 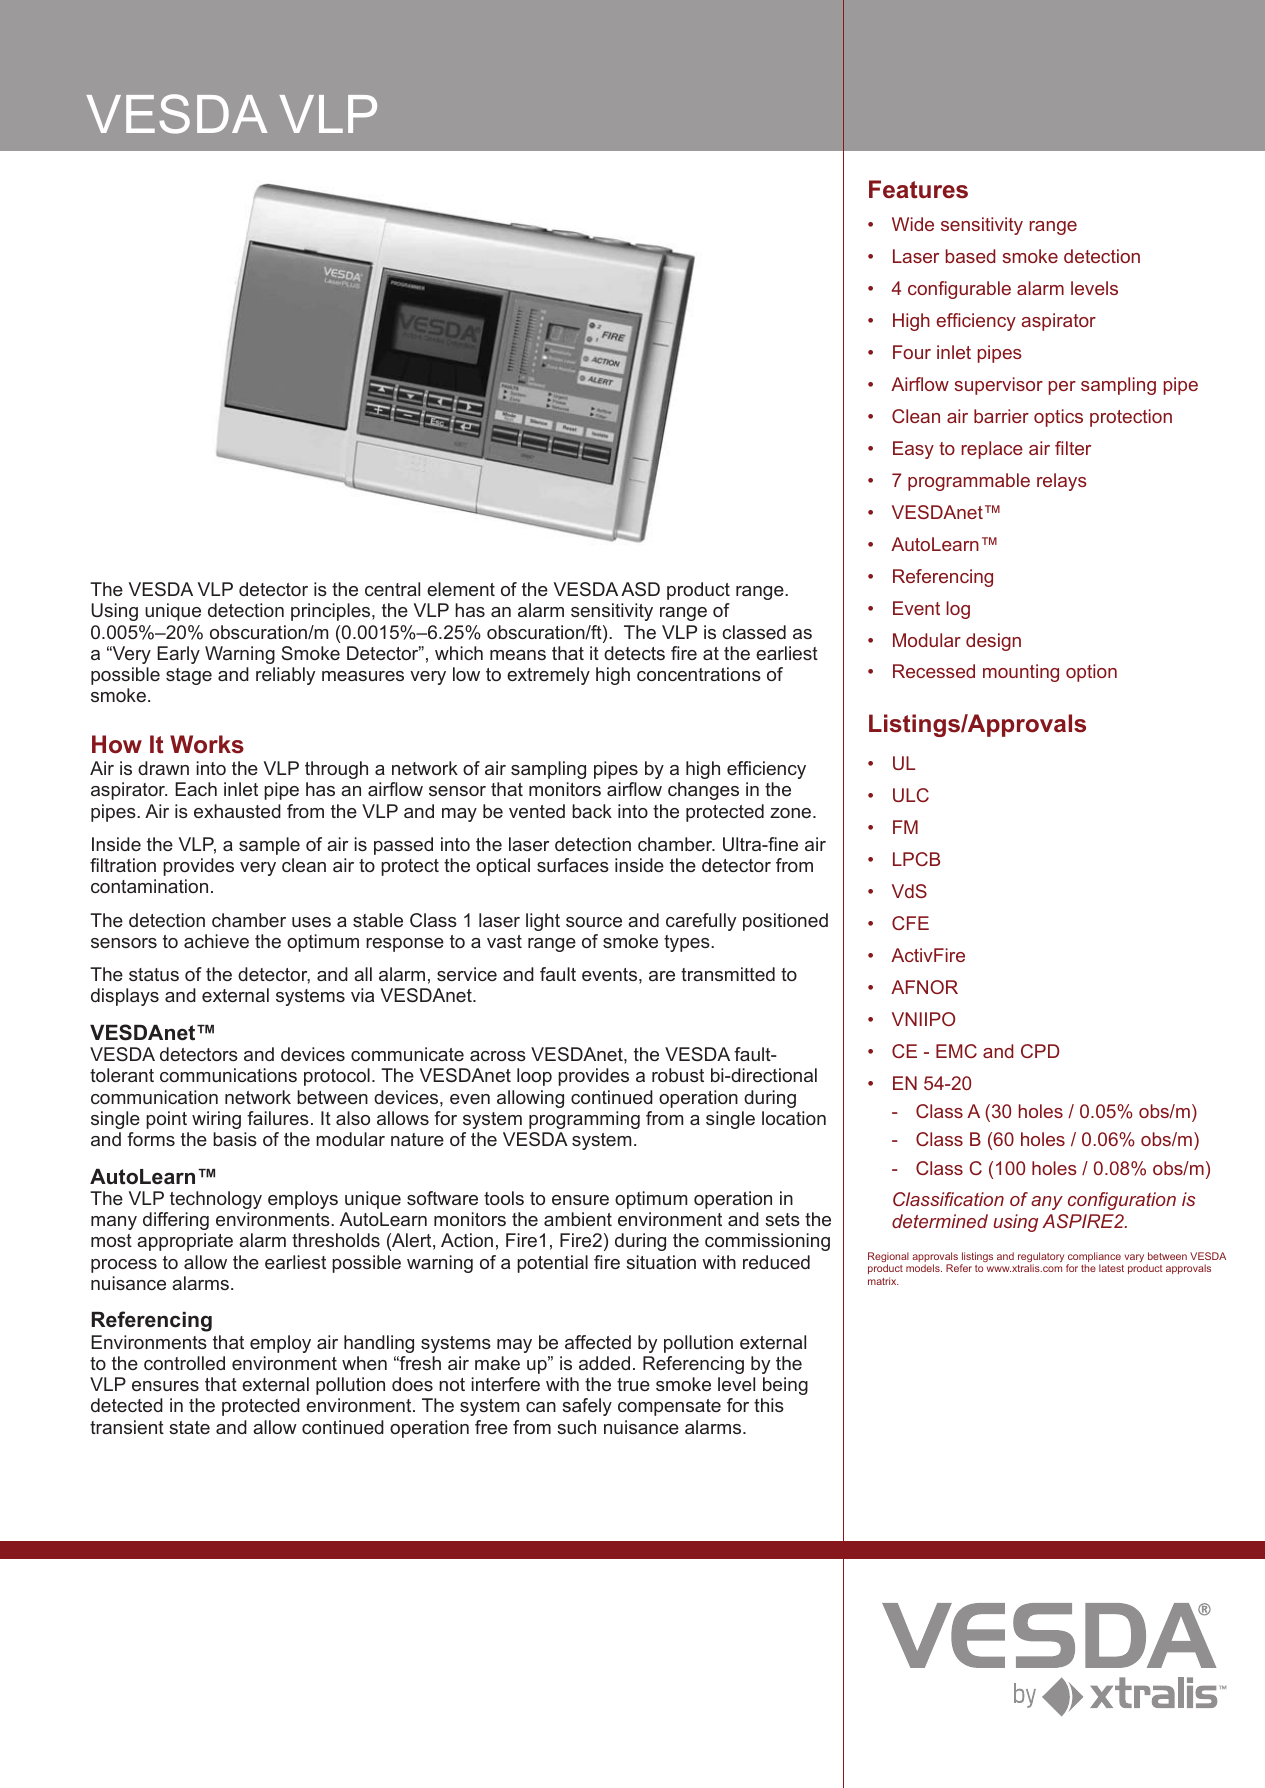 What do you see at coordinates (640, 589) in the page?
I see `ASD` at bounding box center [640, 589].
